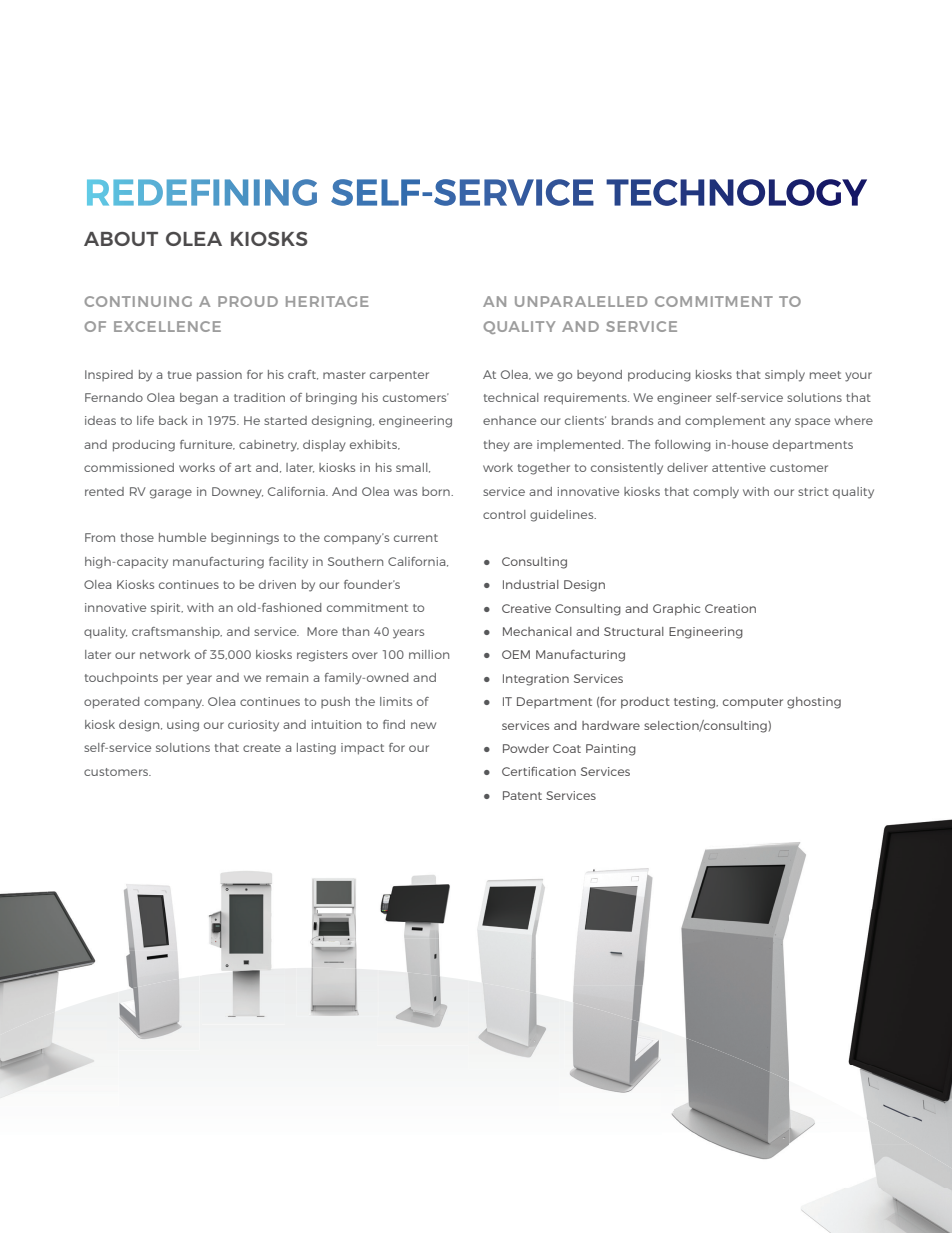 The width and height of the image is (952, 1233). I want to click on strict, so click(813, 491).
